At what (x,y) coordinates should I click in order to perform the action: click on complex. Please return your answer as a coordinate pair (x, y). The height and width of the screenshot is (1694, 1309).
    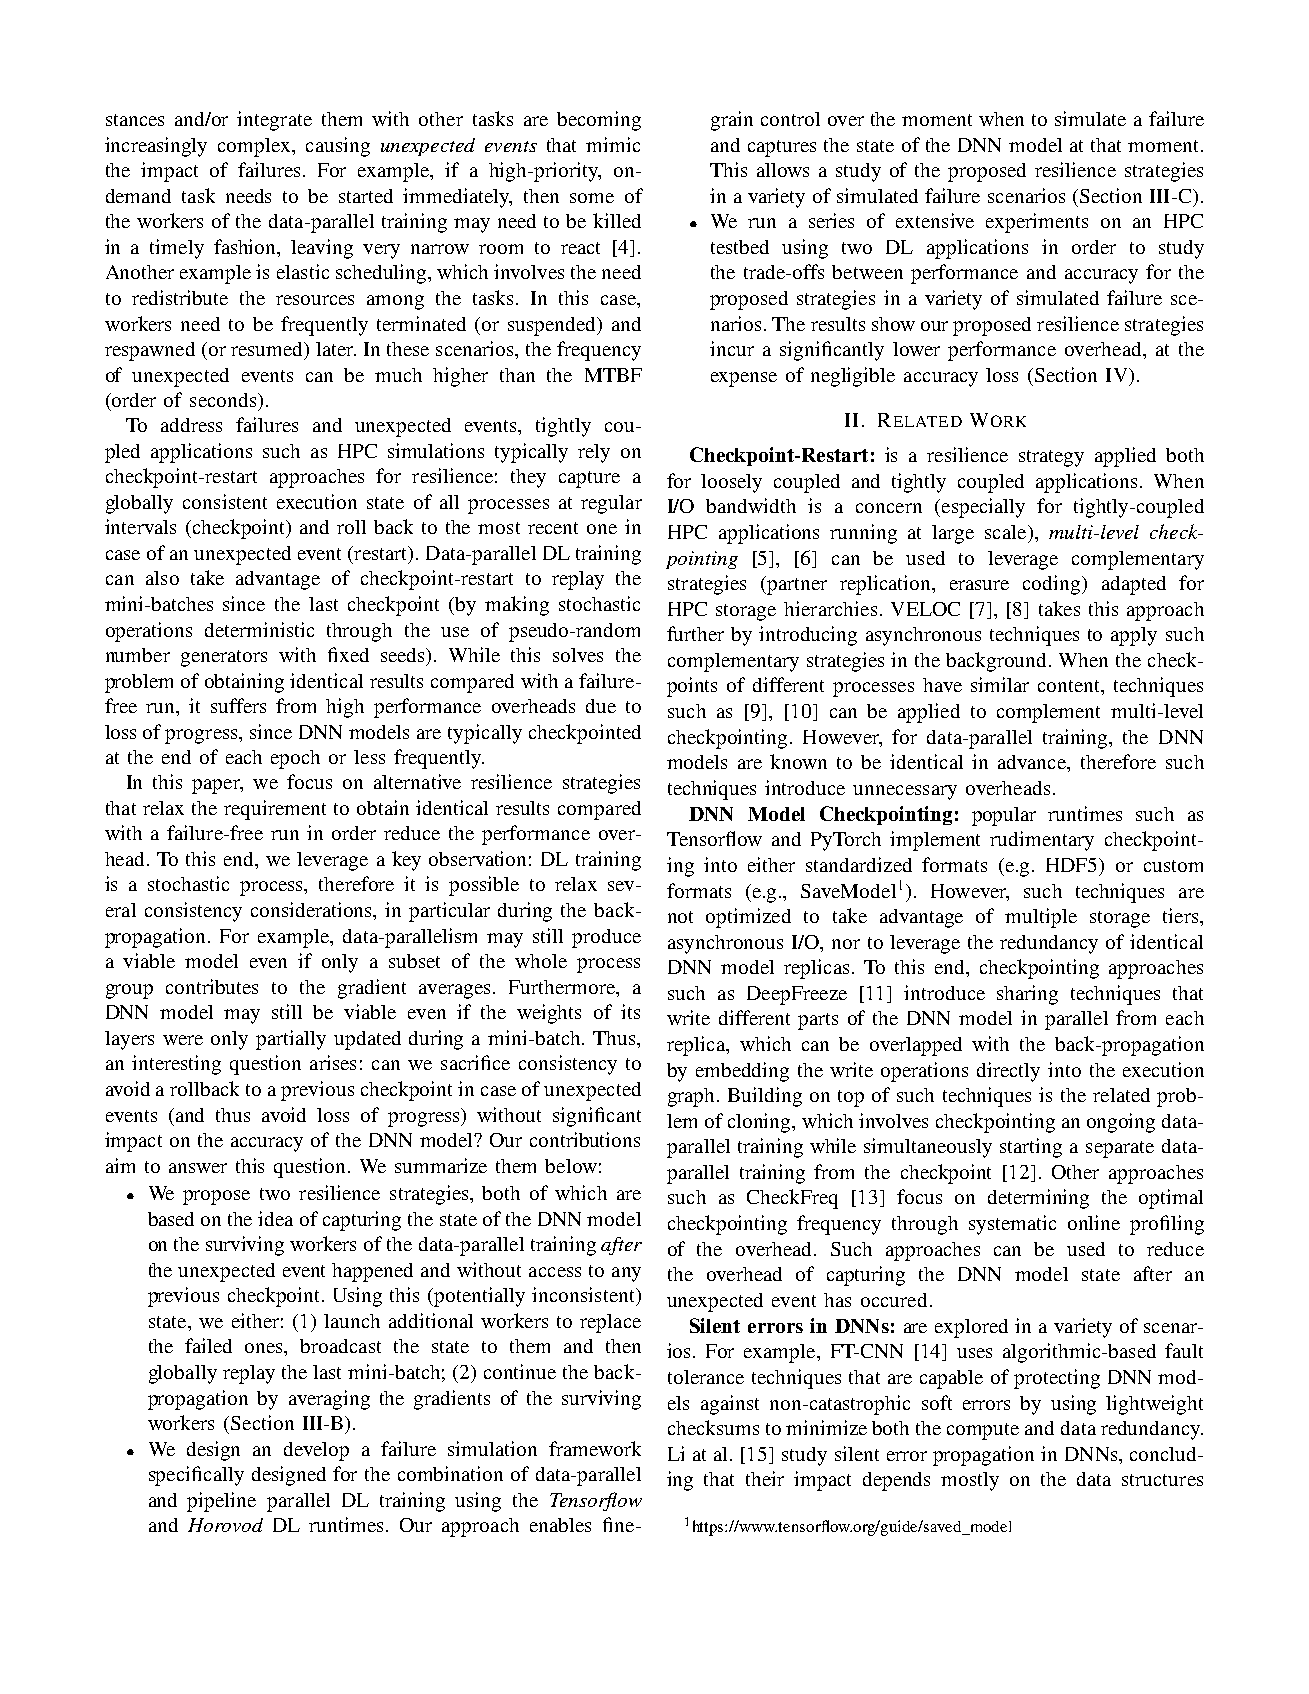
    Looking at the image, I should click on (255, 147).
